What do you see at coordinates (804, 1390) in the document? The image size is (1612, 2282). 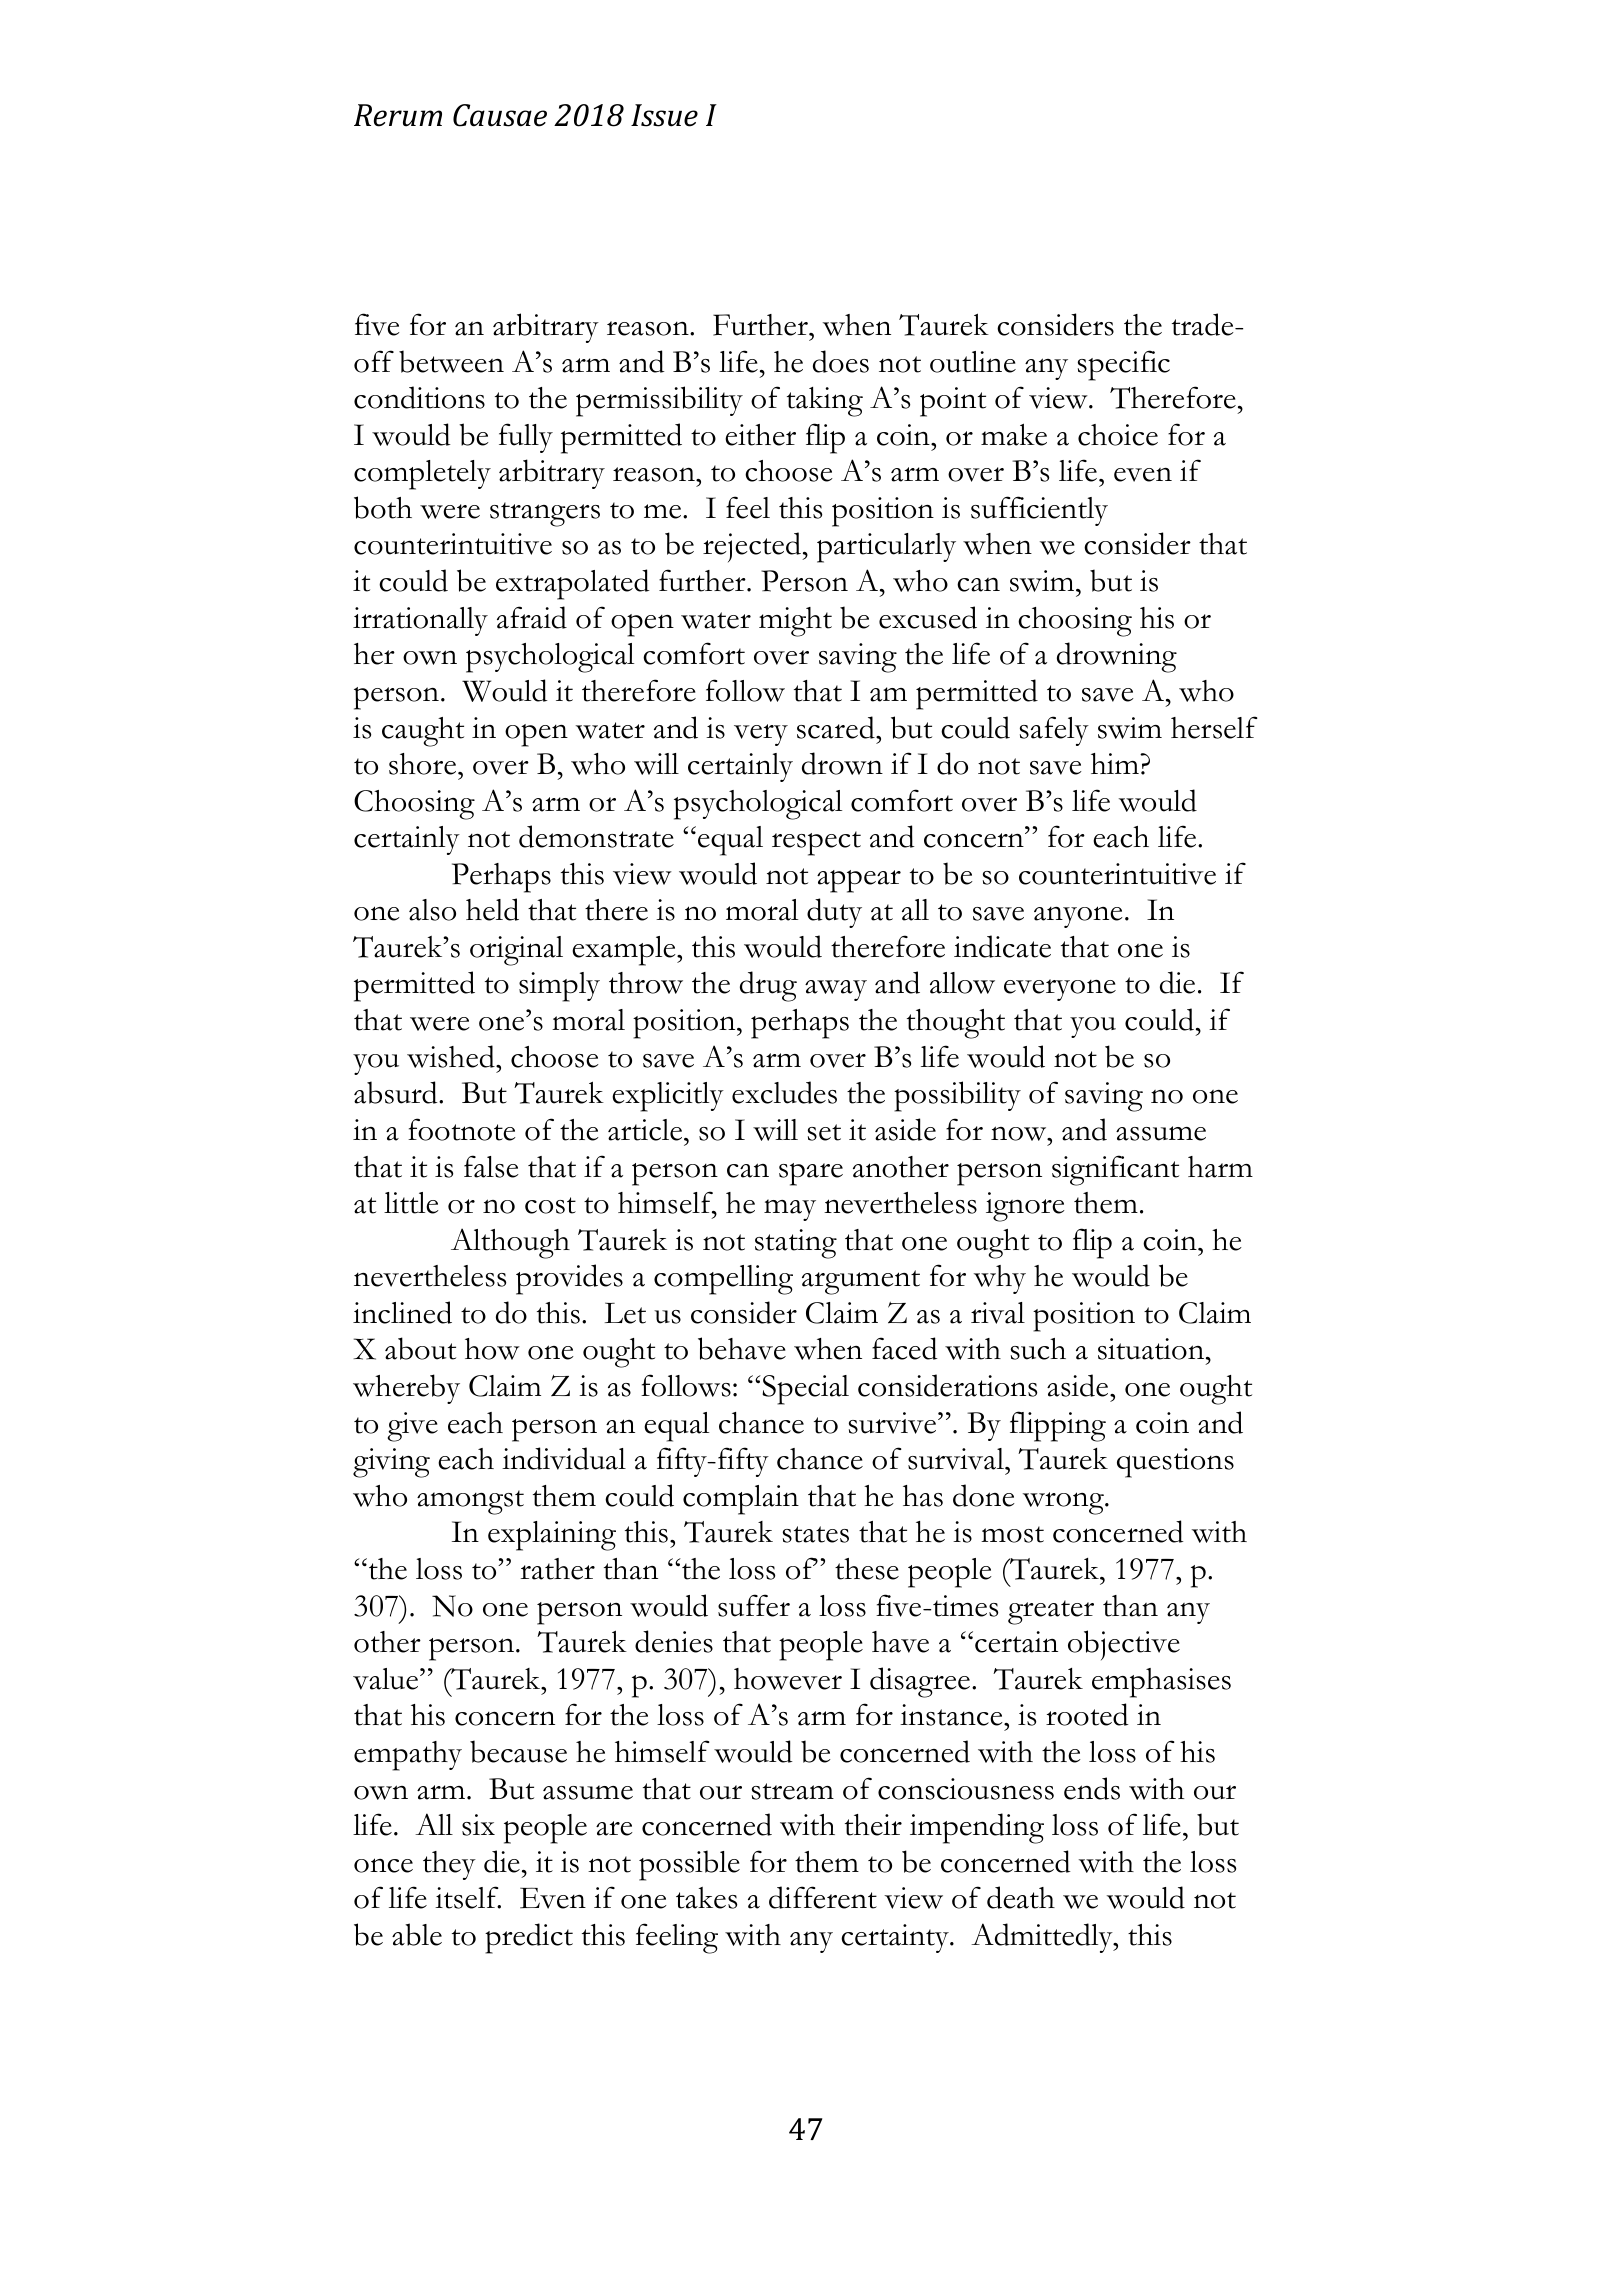 I see `Special` at bounding box center [804, 1390].
